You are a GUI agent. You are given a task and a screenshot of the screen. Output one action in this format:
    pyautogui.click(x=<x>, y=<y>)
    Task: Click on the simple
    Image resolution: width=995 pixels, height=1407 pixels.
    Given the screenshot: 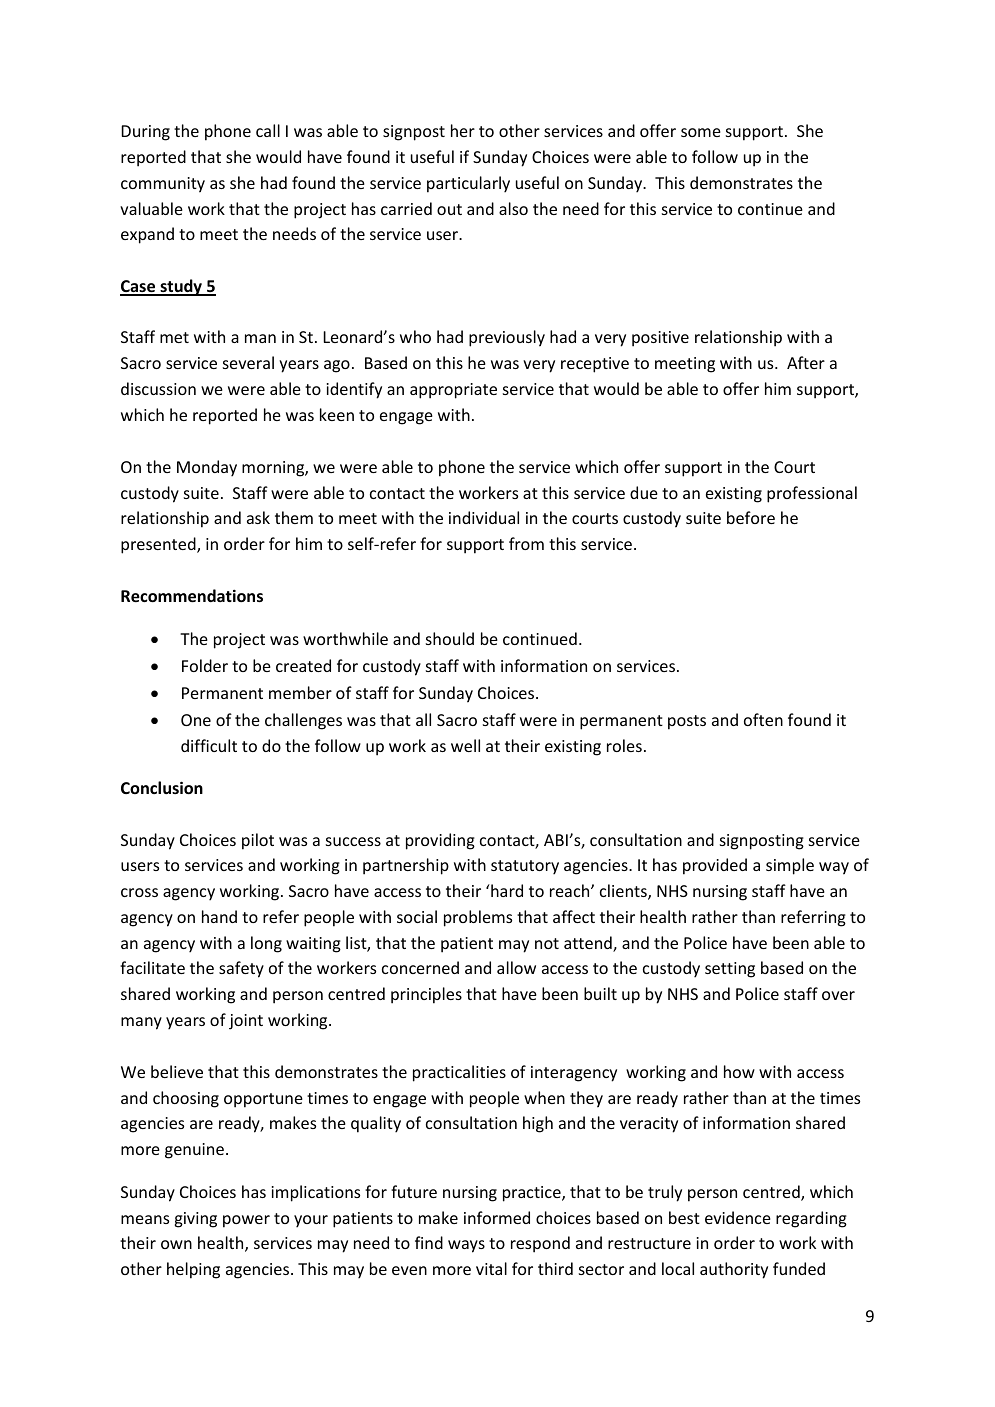 What is the action you would take?
    pyautogui.click(x=790, y=866)
